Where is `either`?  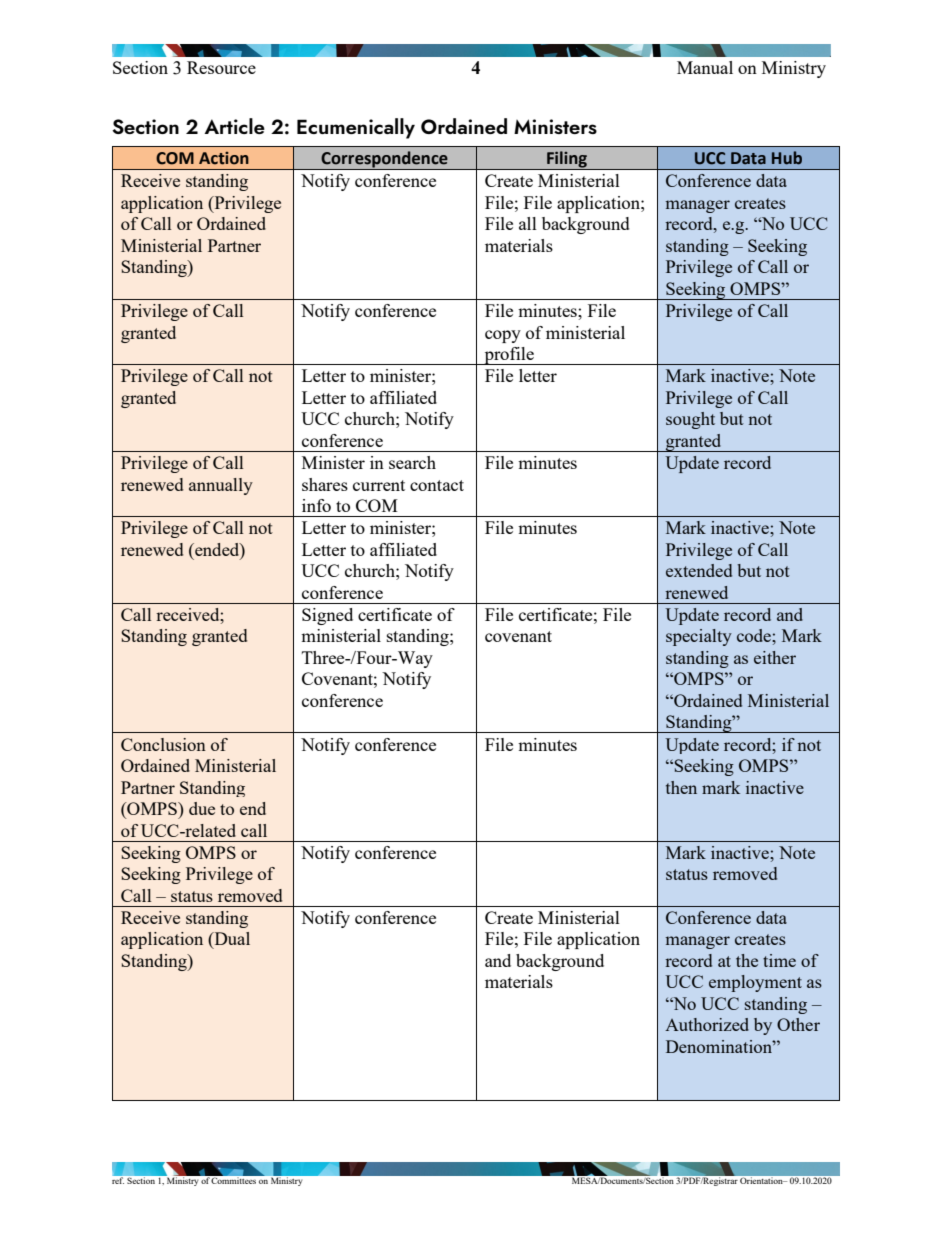
either is located at coordinates (775, 657).
